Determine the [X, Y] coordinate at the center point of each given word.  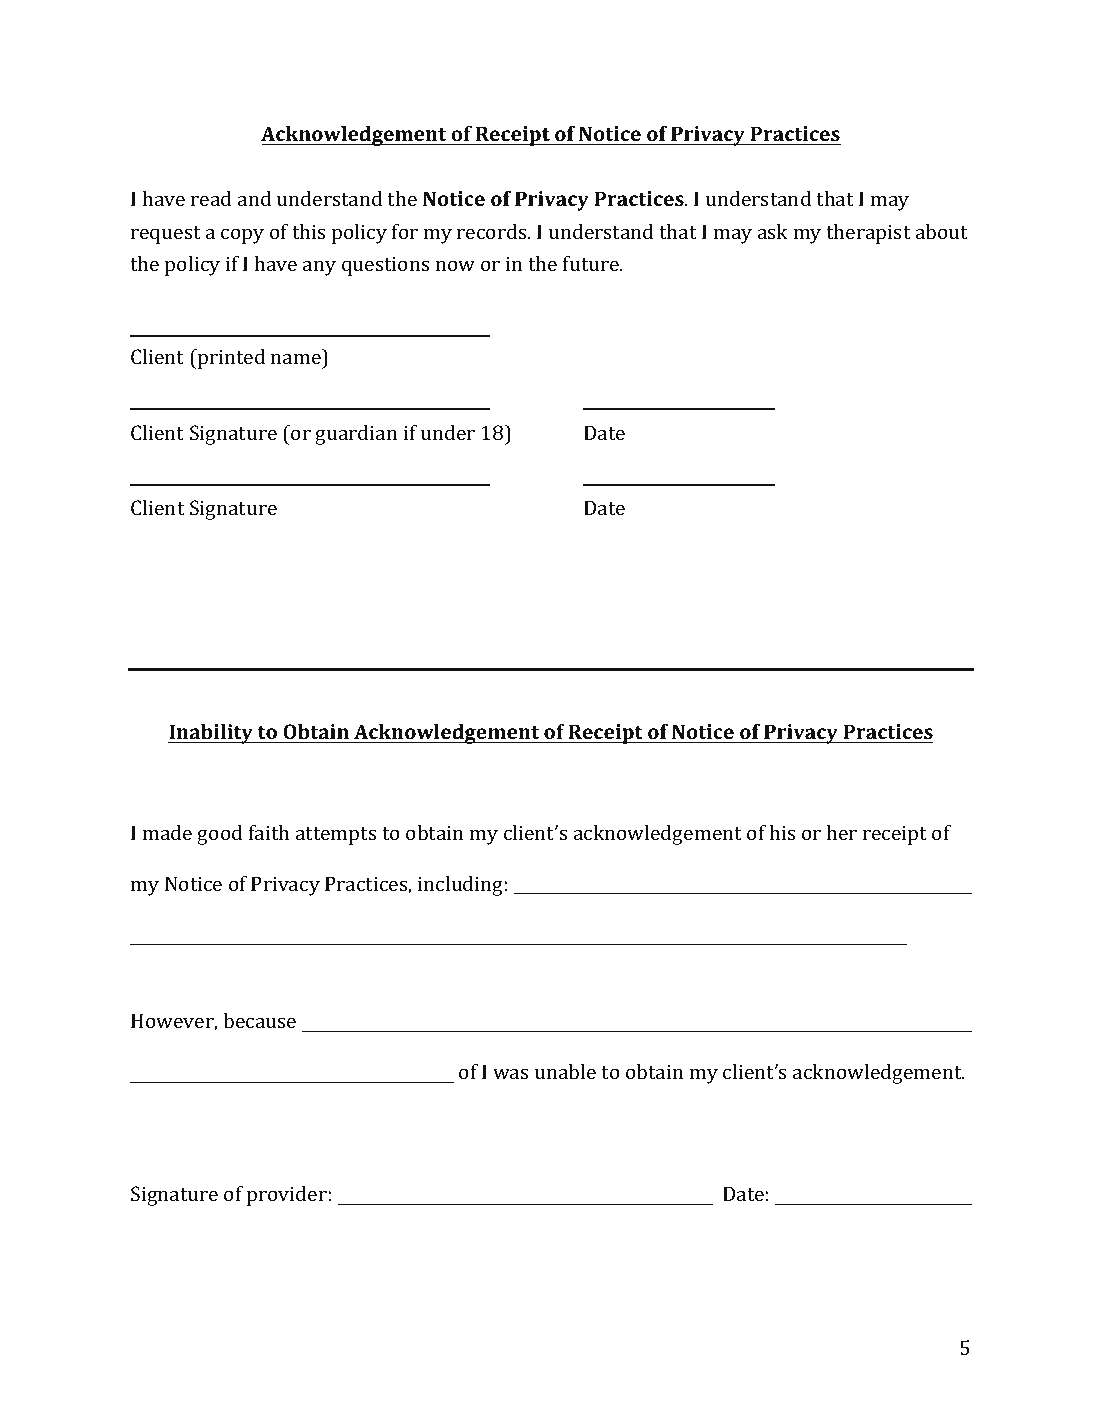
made [167, 832]
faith [269, 832]
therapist [868, 234]
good [219, 835]
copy [242, 236]
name [296, 358]
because [259, 1020]
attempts [336, 836]
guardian [356, 435]
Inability [211, 734]
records [493, 231]
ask [773, 231]
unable [565, 1071]
